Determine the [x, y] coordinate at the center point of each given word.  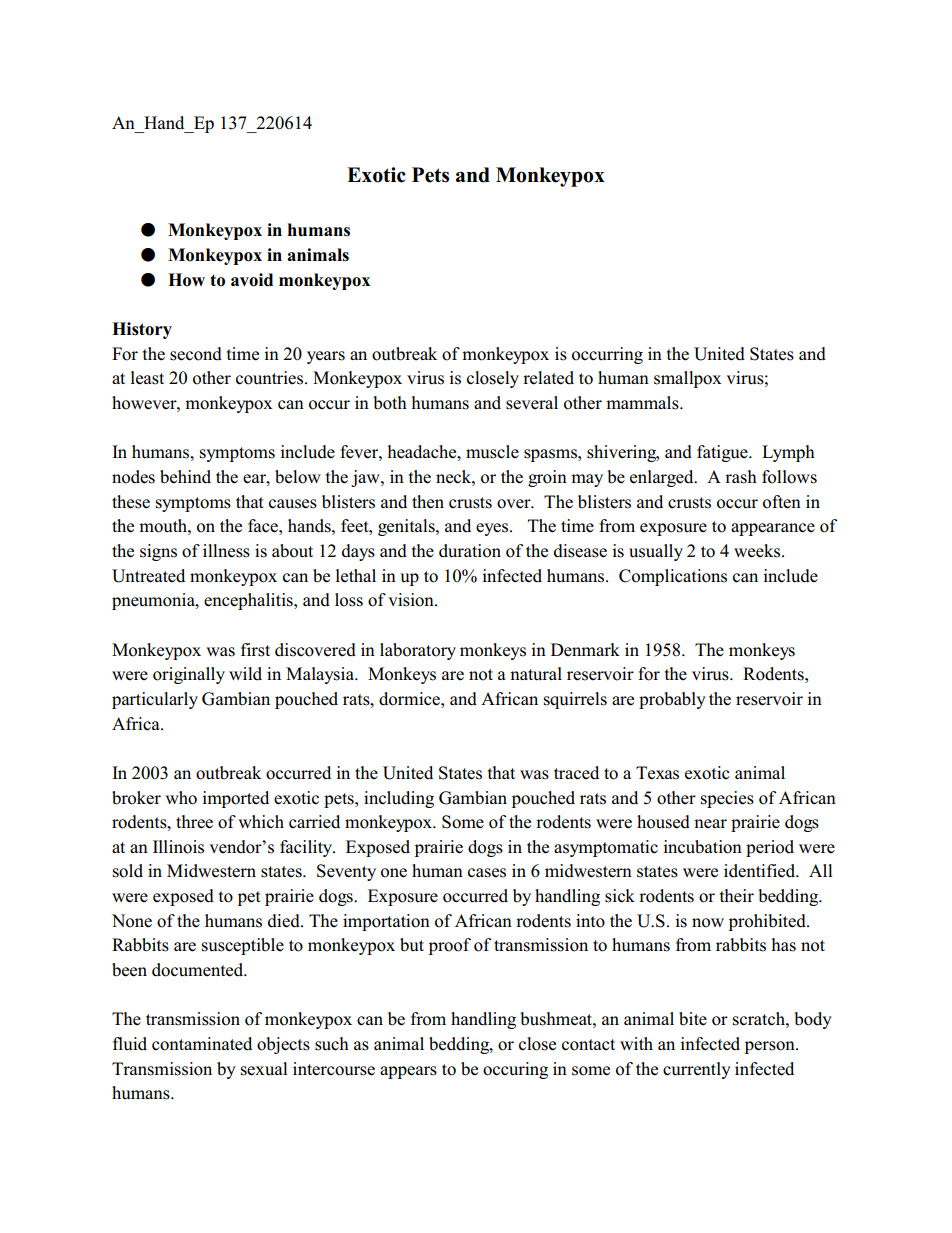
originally [189, 675]
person [771, 1047]
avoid [252, 280]
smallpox [688, 379]
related [548, 378]
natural [536, 674]
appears [408, 1072]
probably [672, 700]
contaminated [202, 1044]
